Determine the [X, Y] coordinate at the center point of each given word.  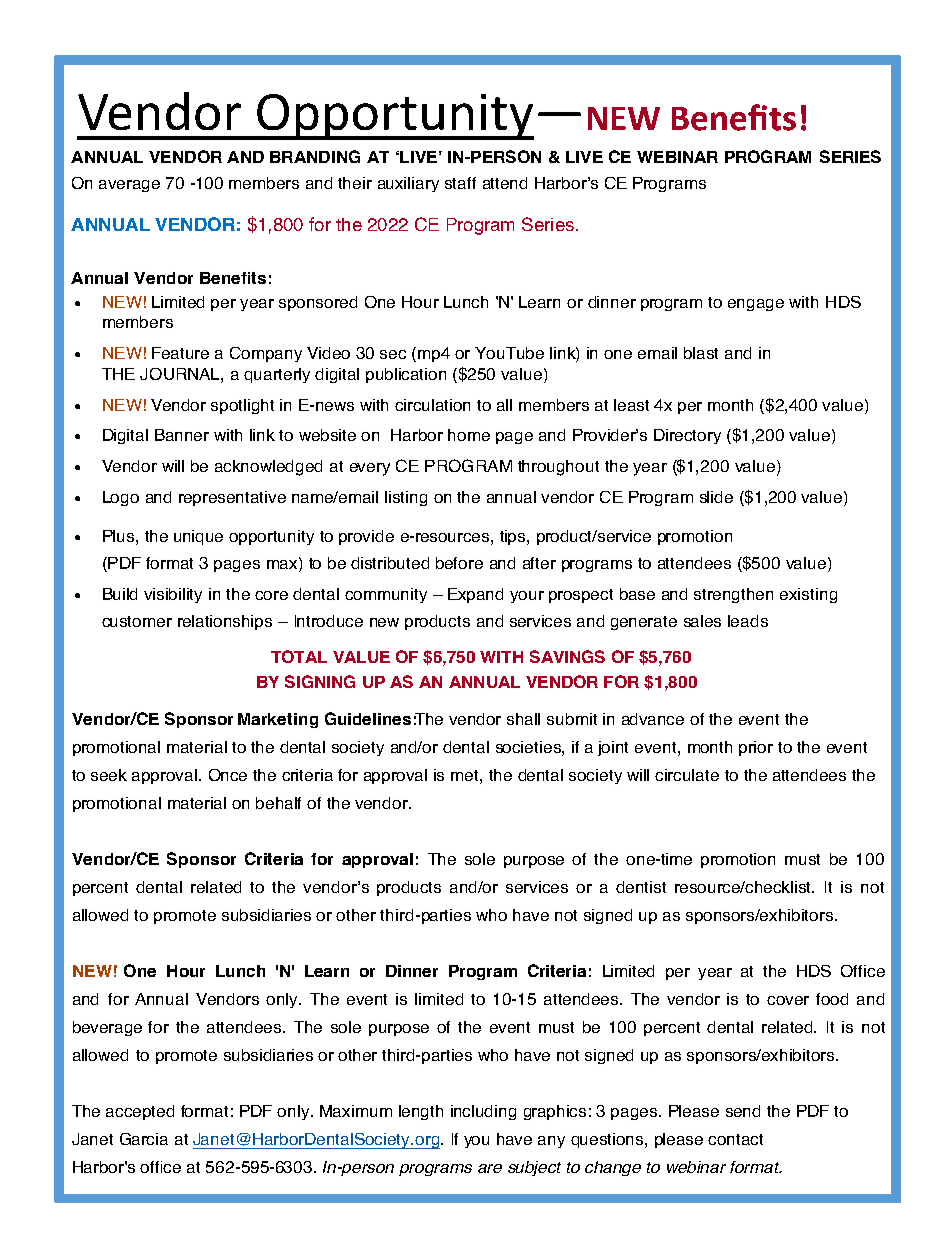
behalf [278, 803]
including [483, 1112]
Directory [687, 436]
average [129, 186]
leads [748, 621]
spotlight [242, 406]
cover [788, 1000]
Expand [475, 595]
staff [460, 183]
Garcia [144, 1139]
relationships [225, 622]
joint [613, 748]
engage [756, 305]
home [469, 435]
